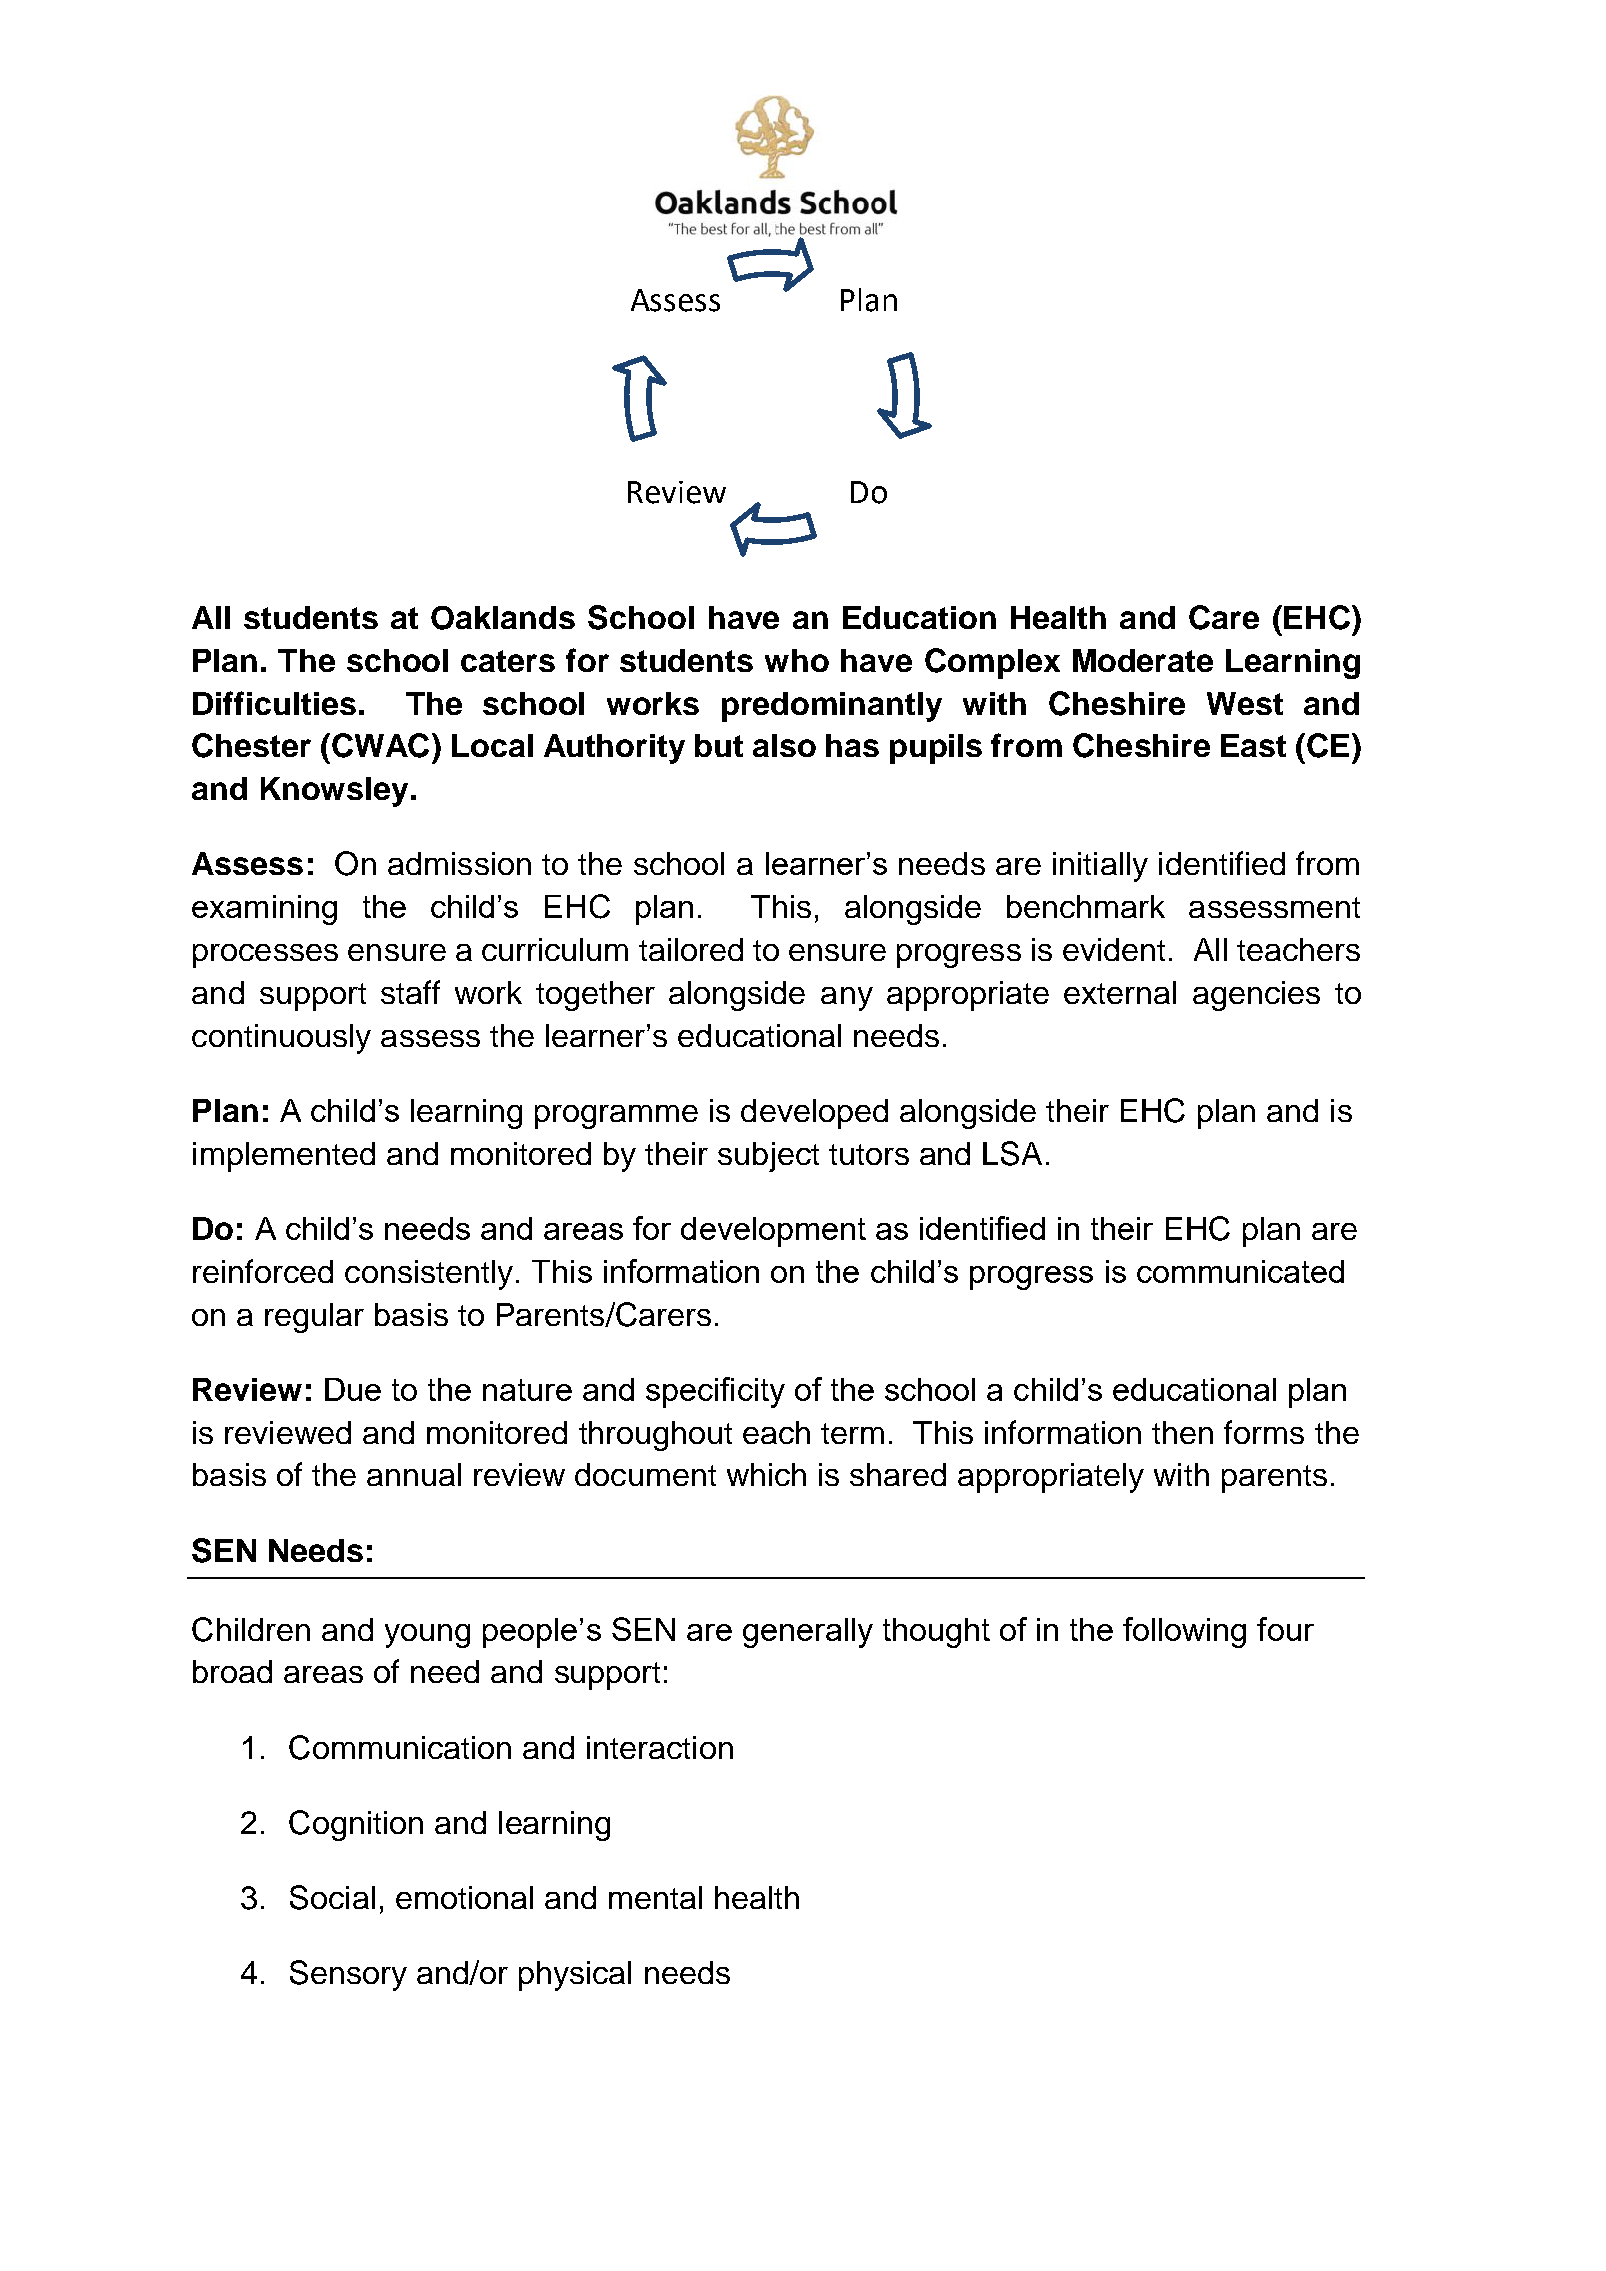  Describe the element at coordinates (348, 1975) in the screenshot. I see `Sensory` at that location.
